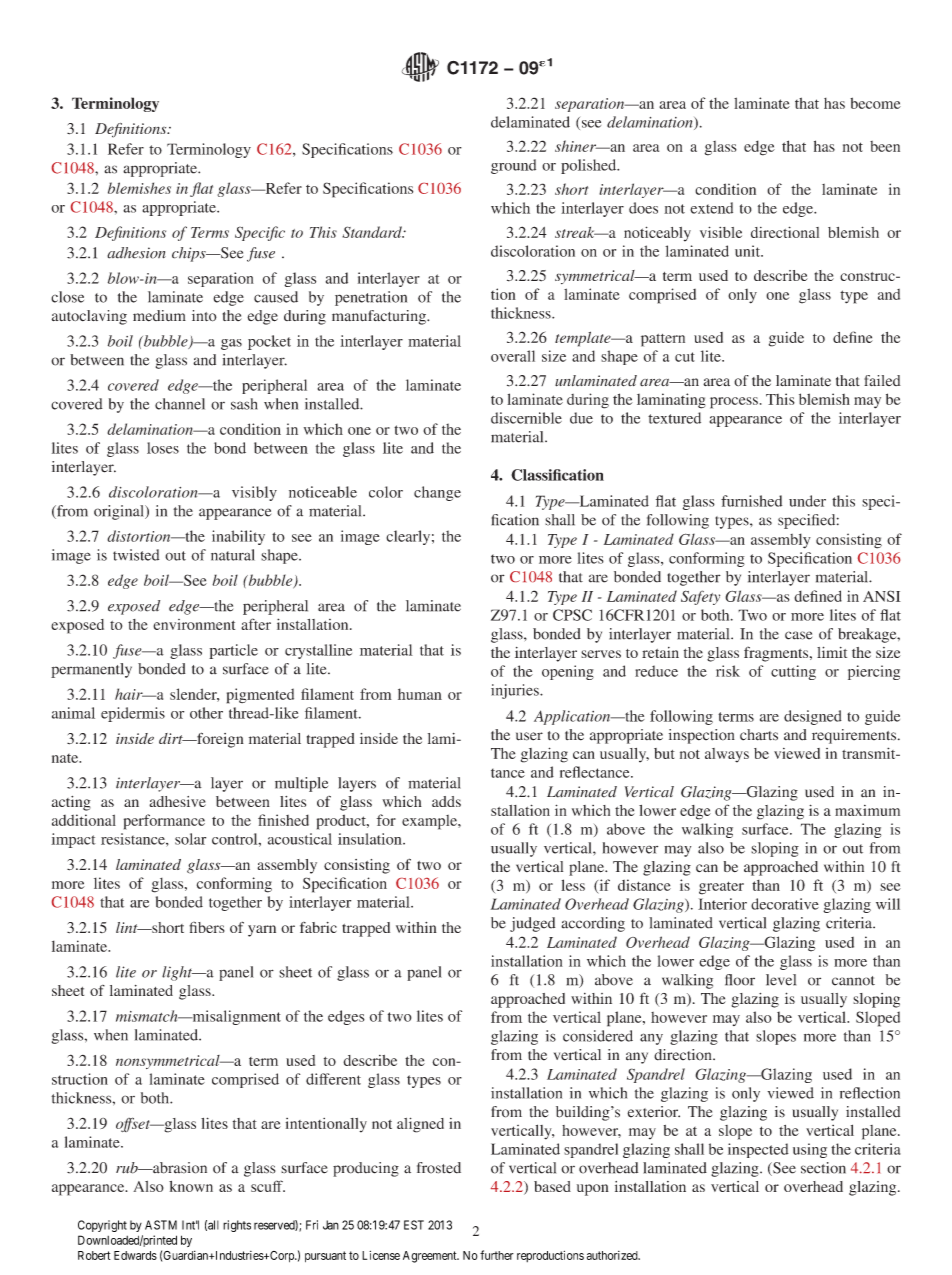 The image size is (952, 1275). Describe the element at coordinates (885, 146) in the screenshot. I see `been` at that location.
